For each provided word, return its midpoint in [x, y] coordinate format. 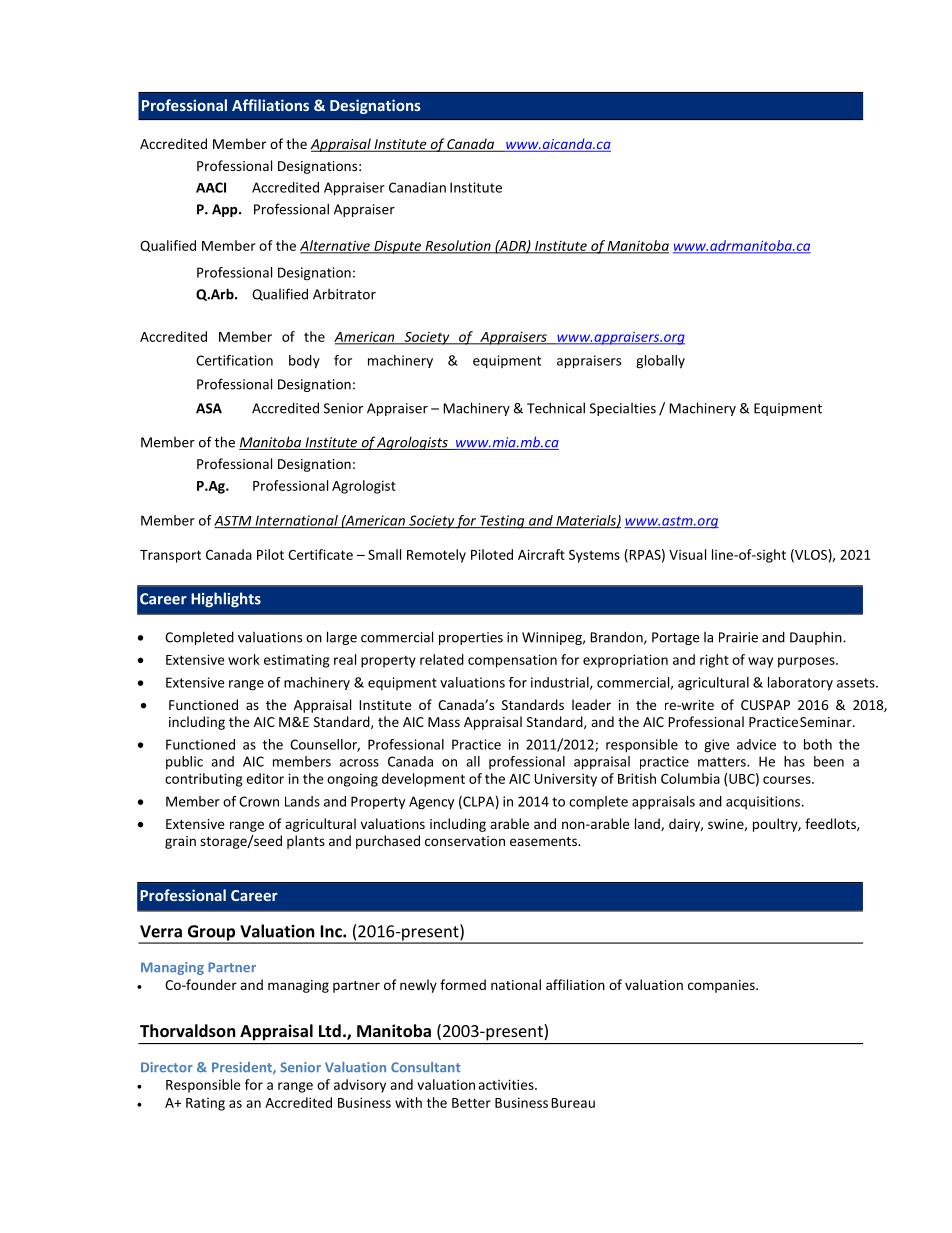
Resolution [458, 246]
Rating [205, 1104]
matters [723, 762]
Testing [502, 522]
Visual [687, 554]
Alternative [336, 246]
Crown [259, 801]
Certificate [320, 554]
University [565, 780]
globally [660, 362]
